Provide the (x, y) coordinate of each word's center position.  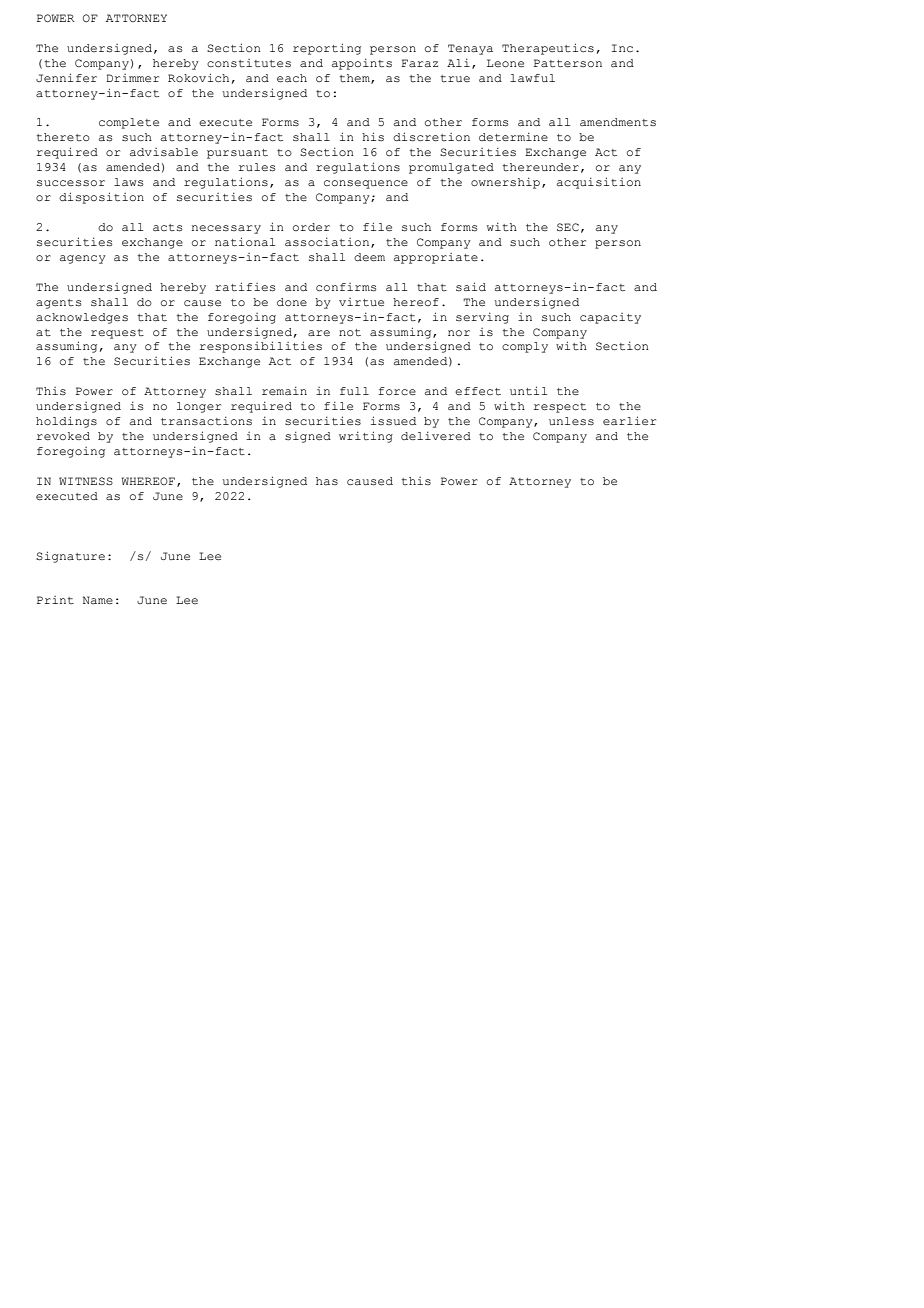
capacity (610, 318)
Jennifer (66, 78)
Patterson (568, 63)
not (350, 332)
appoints (362, 64)
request (117, 334)
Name (98, 600)
